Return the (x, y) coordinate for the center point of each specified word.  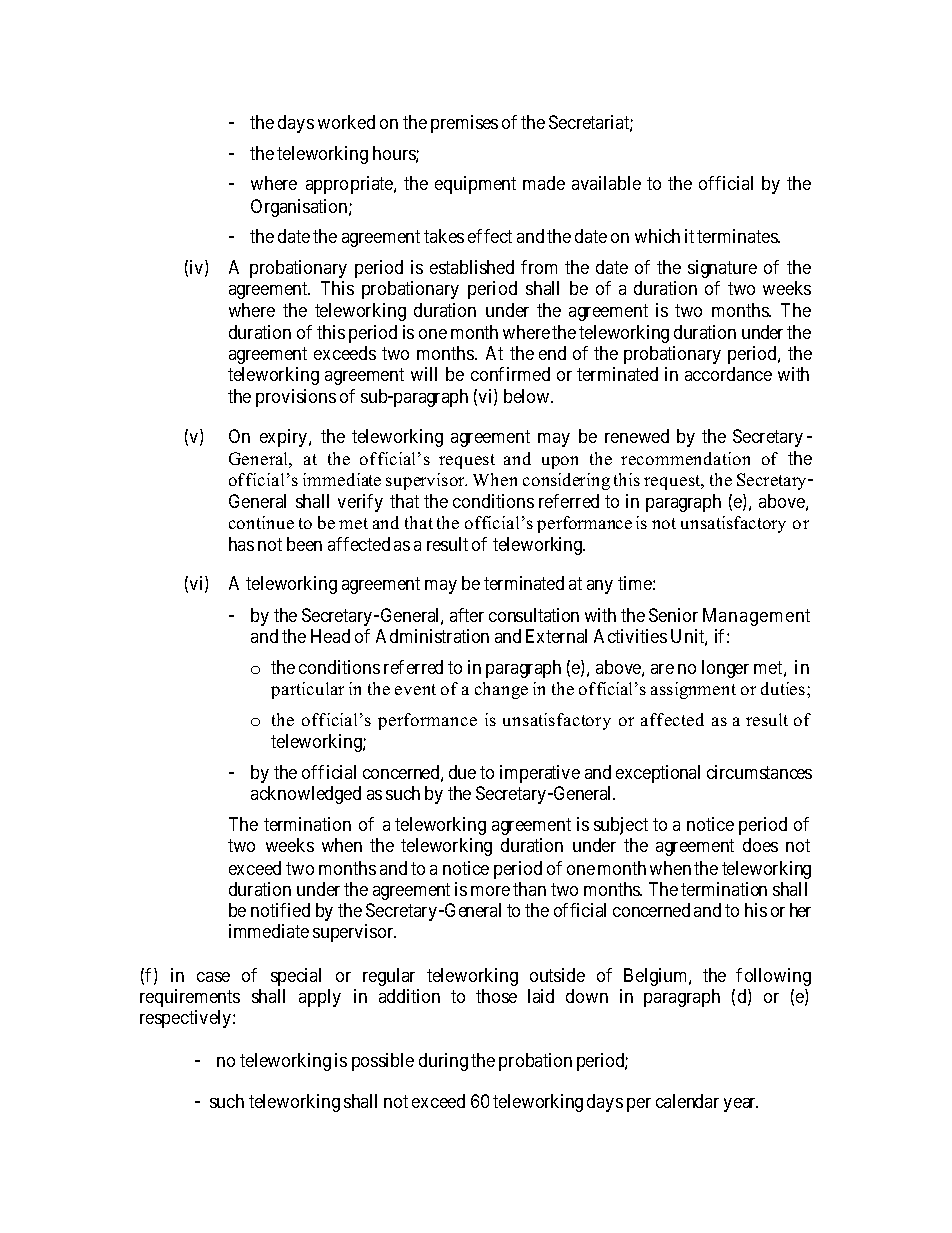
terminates (738, 236)
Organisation (300, 208)
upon (560, 462)
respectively (187, 1019)
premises (464, 124)
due (462, 772)
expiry (285, 438)
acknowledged (306, 795)
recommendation (685, 458)
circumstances (759, 772)
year (741, 1105)
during (443, 1062)
